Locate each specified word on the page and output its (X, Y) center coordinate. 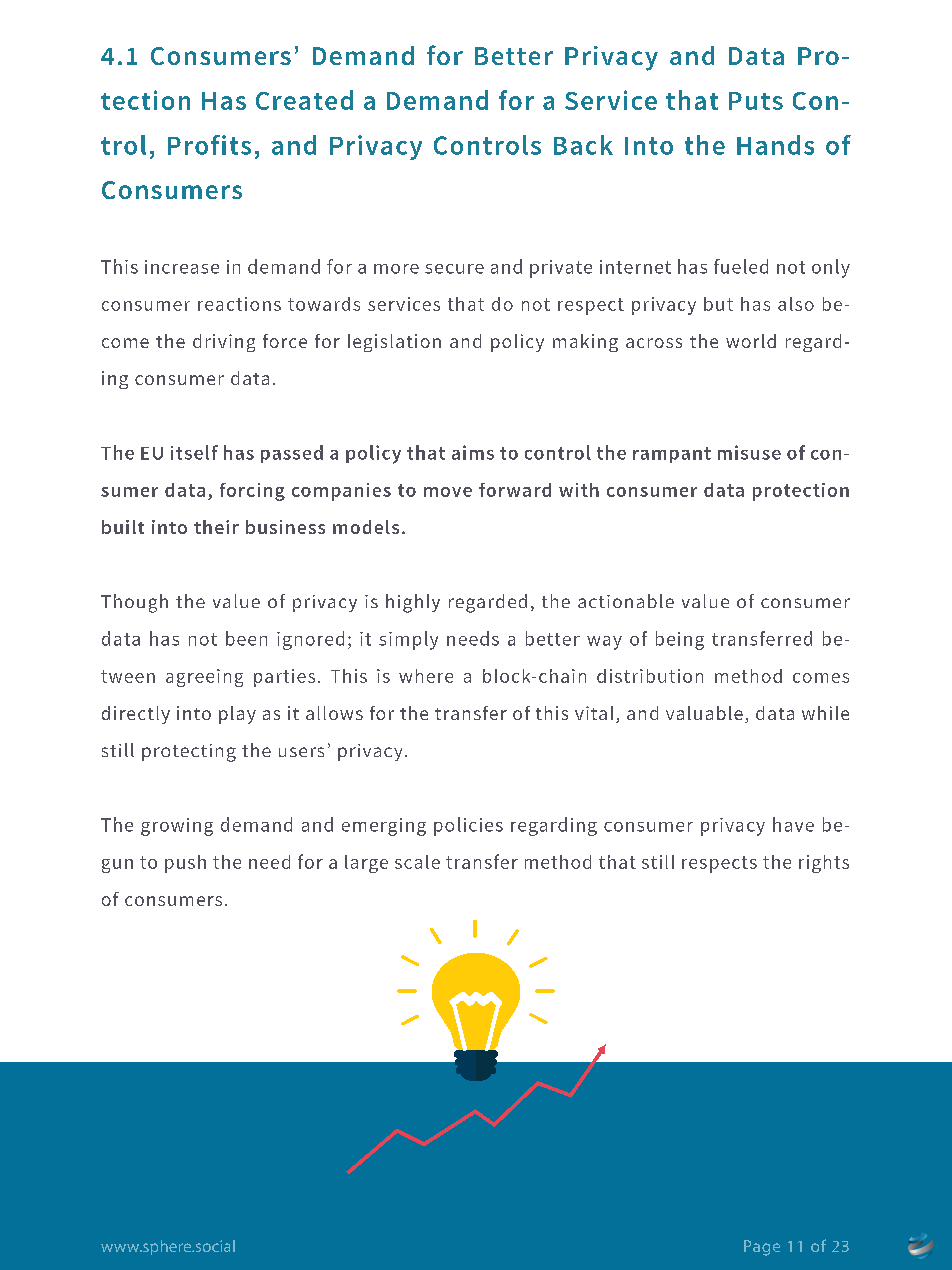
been (246, 638)
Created (304, 100)
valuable (704, 713)
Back (583, 145)
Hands (775, 145)
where (426, 676)
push (185, 864)
